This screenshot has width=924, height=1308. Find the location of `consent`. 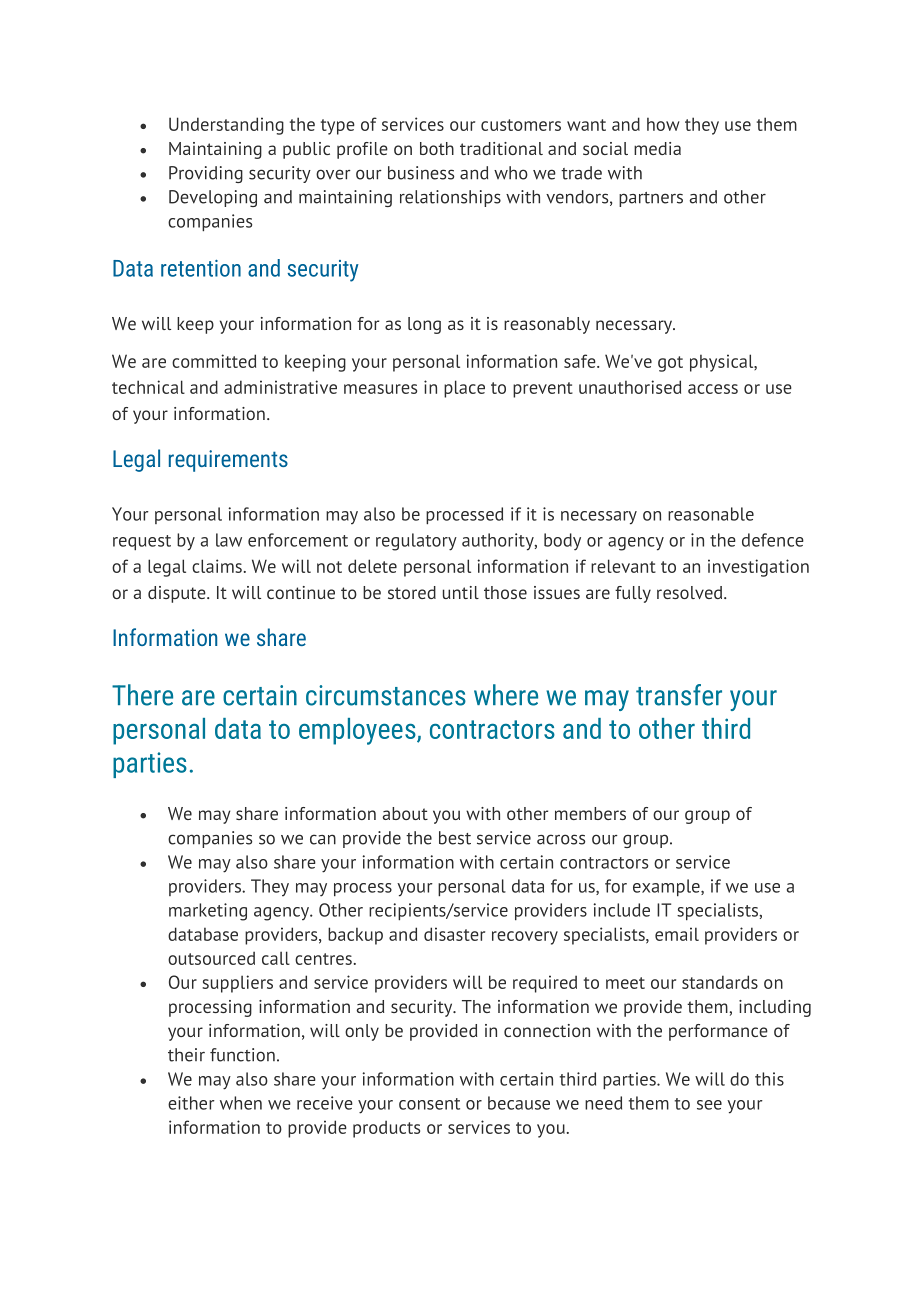

consent is located at coordinates (429, 1104).
